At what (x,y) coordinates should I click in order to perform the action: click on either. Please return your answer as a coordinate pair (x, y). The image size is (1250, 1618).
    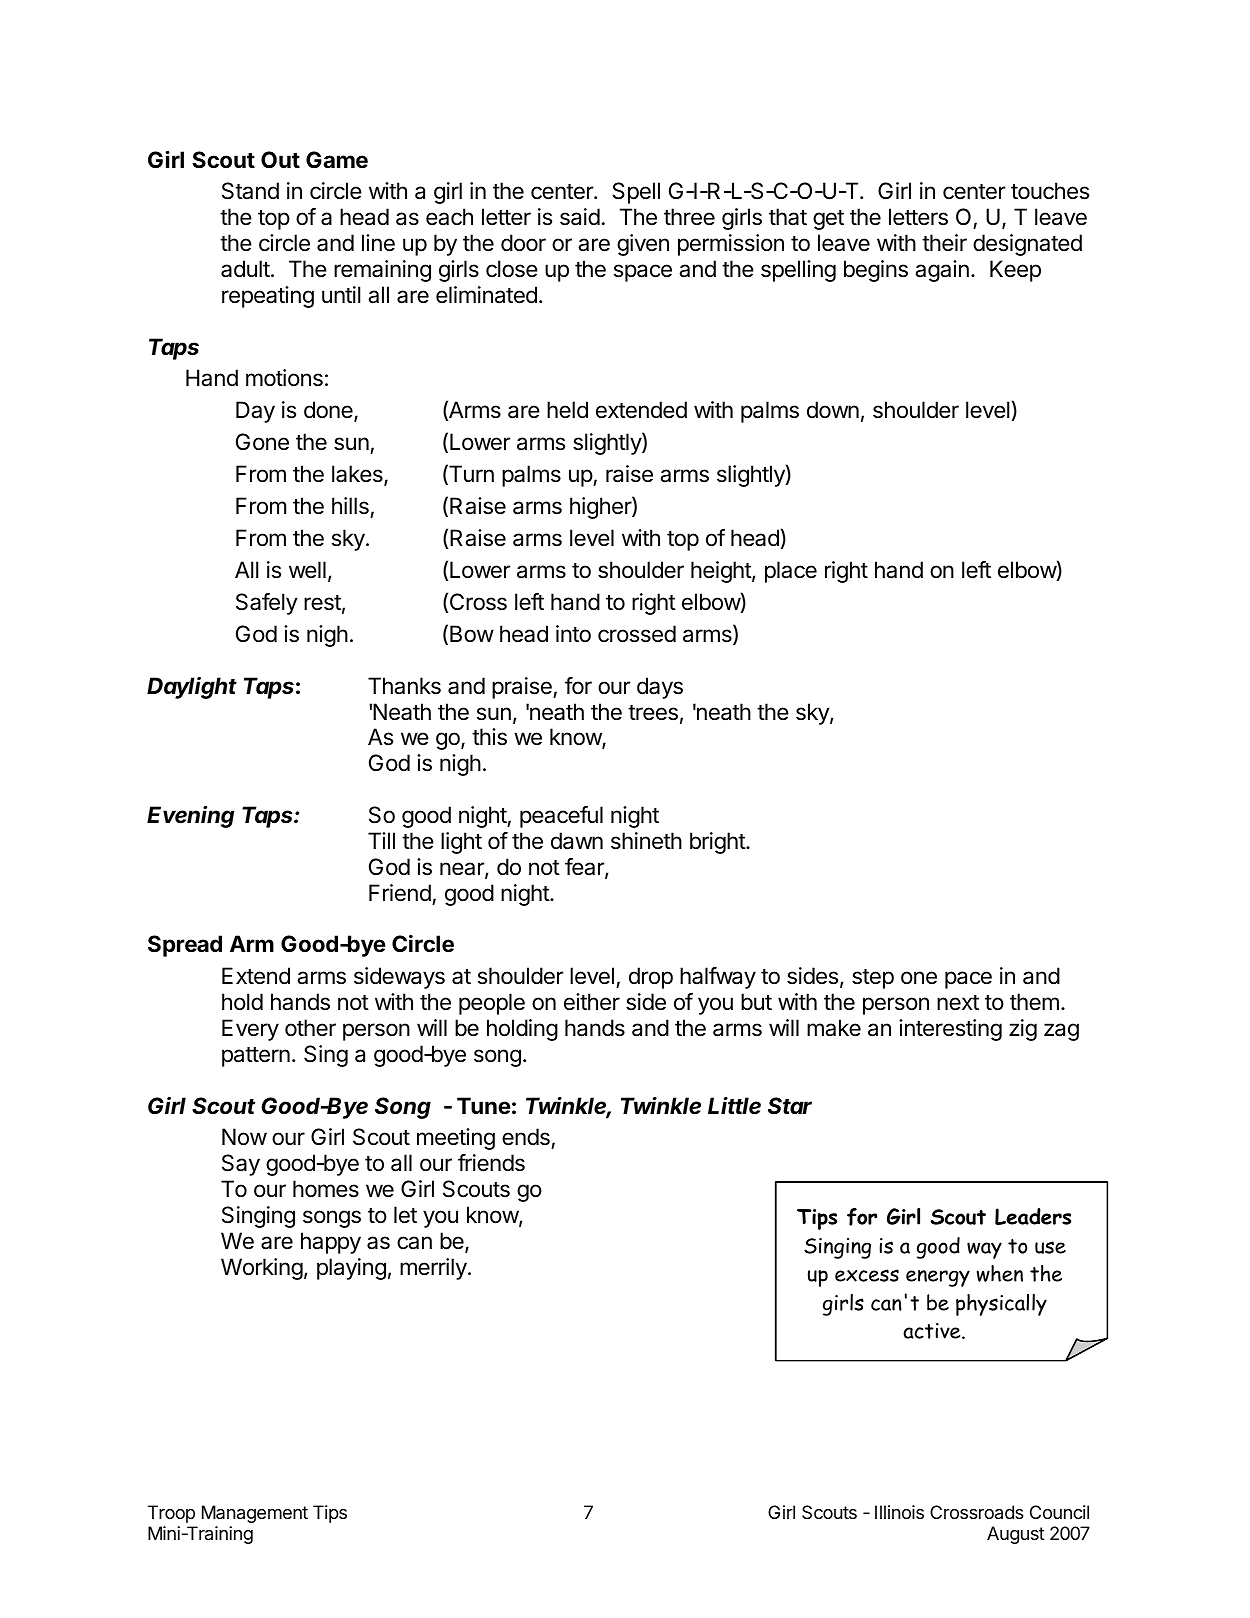
    Looking at the image, I should click on (592, 1002).
